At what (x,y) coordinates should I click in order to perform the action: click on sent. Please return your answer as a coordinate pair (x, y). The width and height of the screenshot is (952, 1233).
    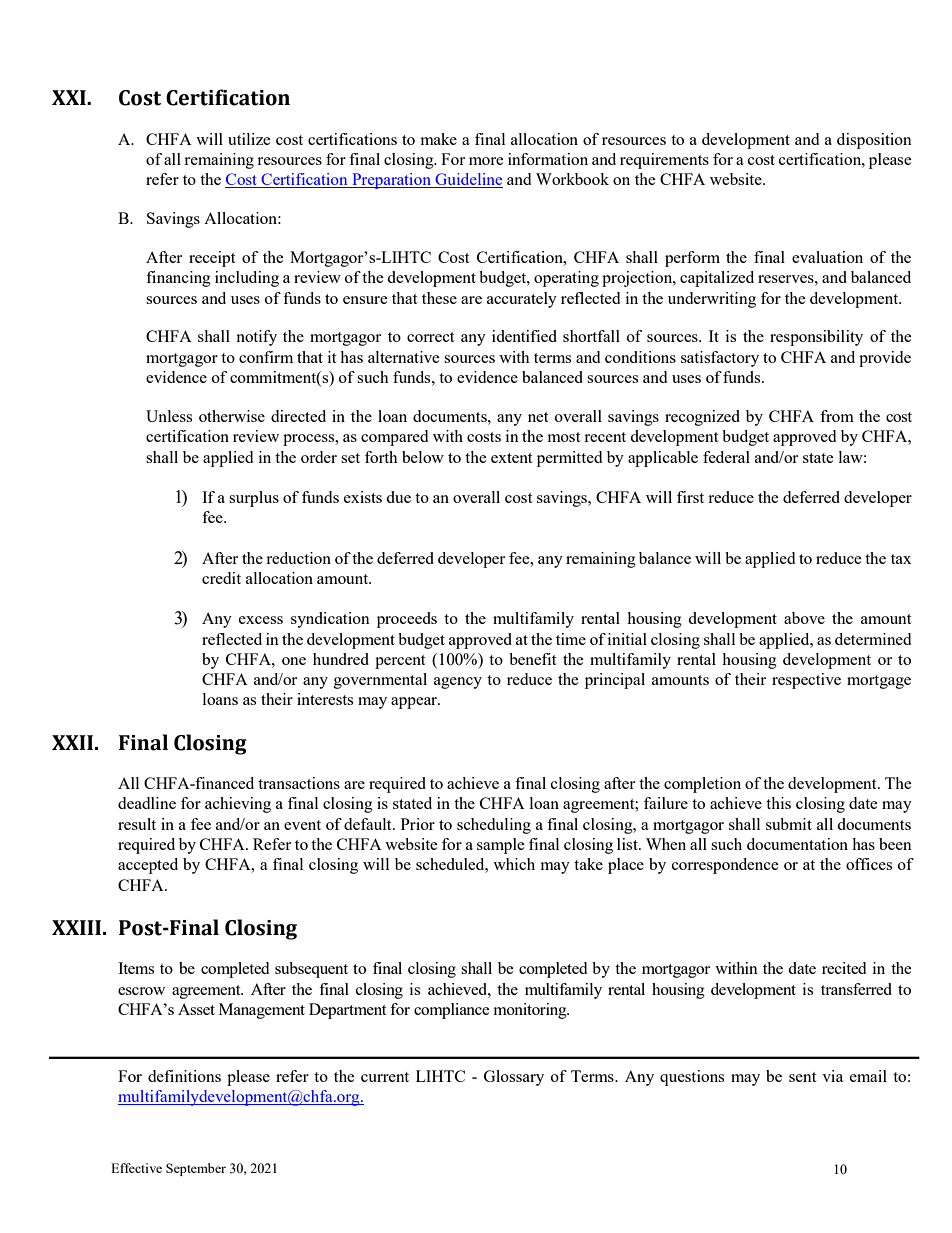
    Looking at the image, I should click on (802, 1077).
